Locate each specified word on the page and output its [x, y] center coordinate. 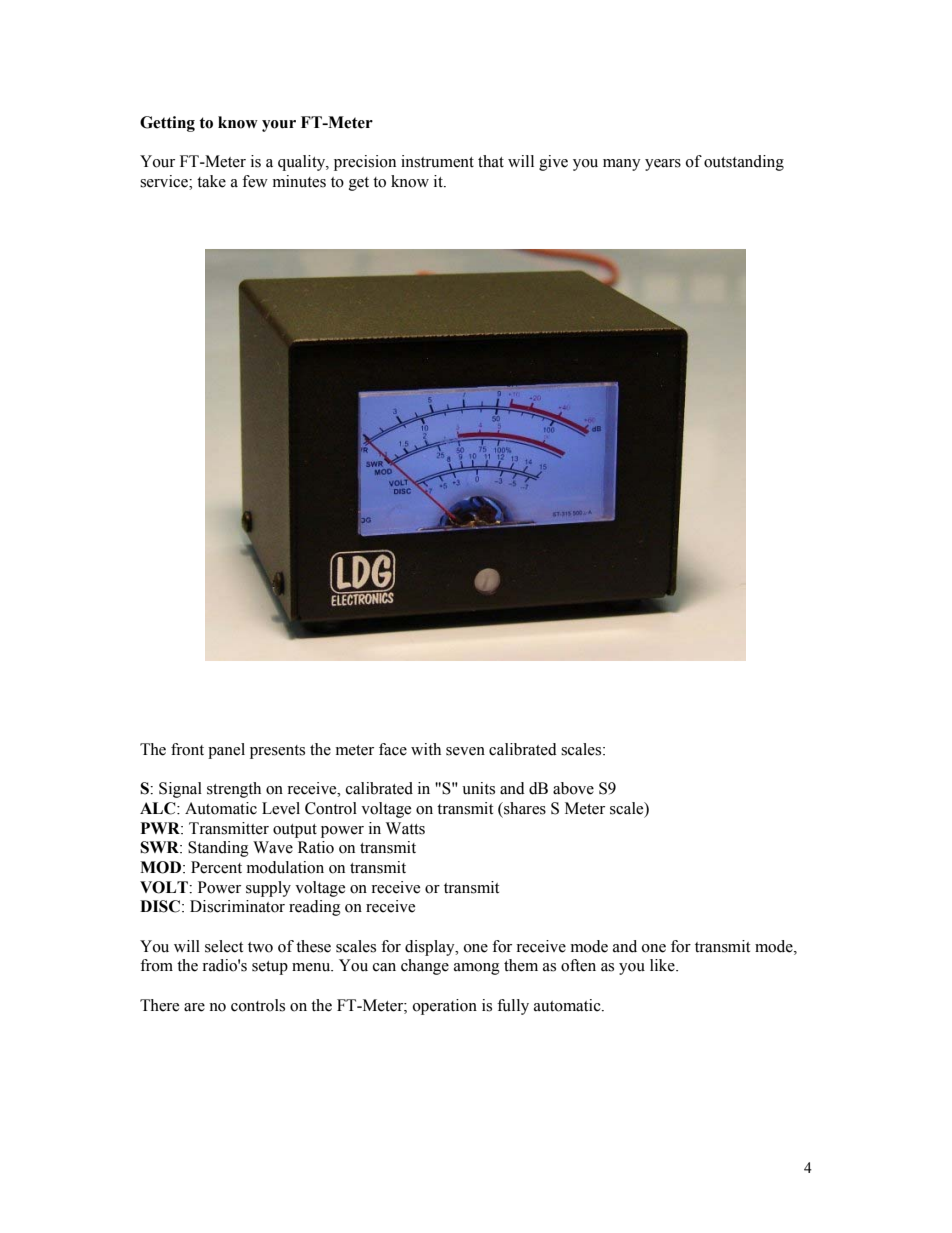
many [622, 165]
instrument [437, 161]
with [426, 749]
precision [365, 163]
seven [465, 751]
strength [234, 790]
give [553, 163]
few [255, 181]
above [573, 788]
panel [226, 751]
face [393, 749]
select [224, 946]
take [211, 181]
